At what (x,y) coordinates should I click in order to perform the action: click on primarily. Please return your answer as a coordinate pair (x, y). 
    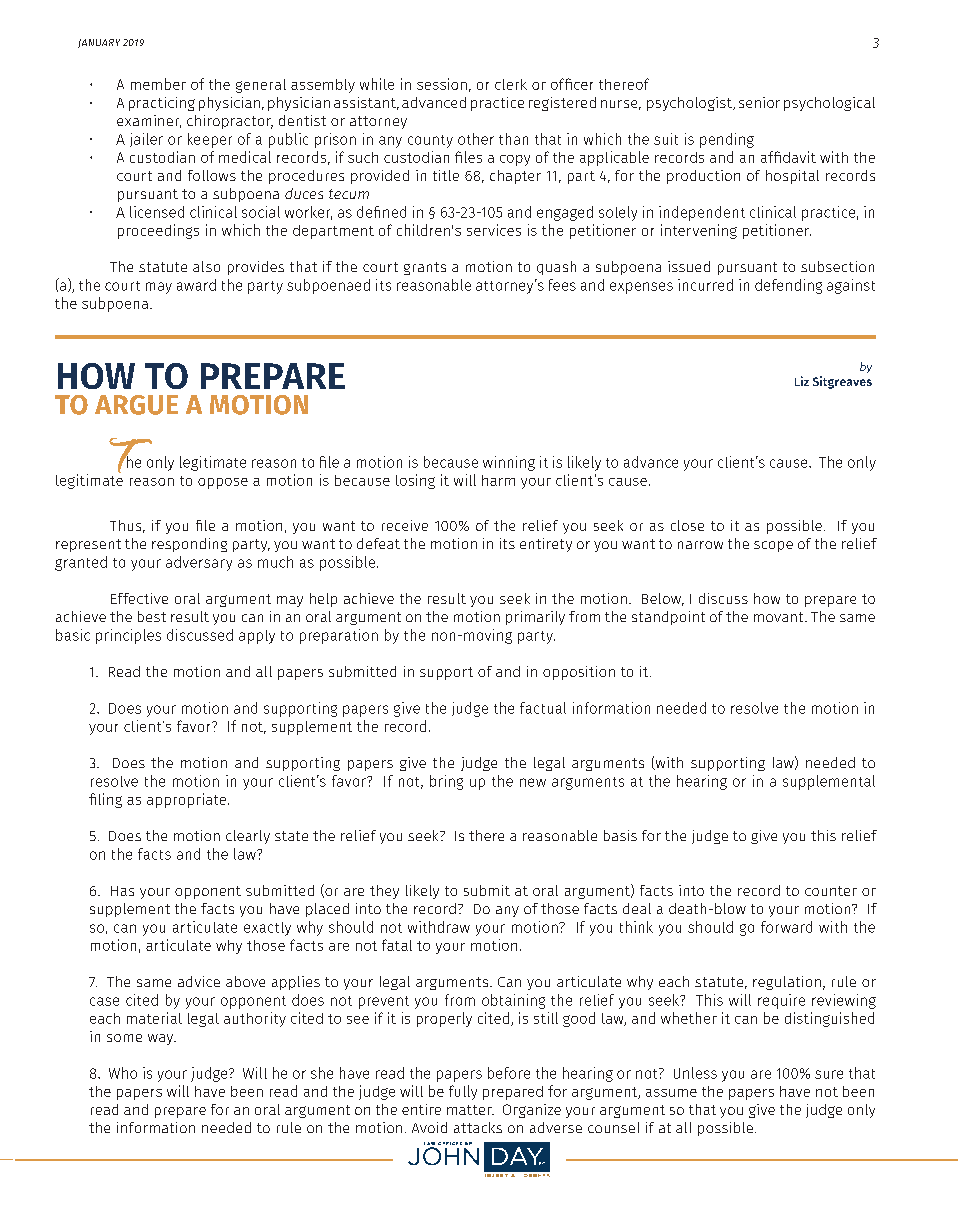
    Looking at the image, I should click on (535, 618).
